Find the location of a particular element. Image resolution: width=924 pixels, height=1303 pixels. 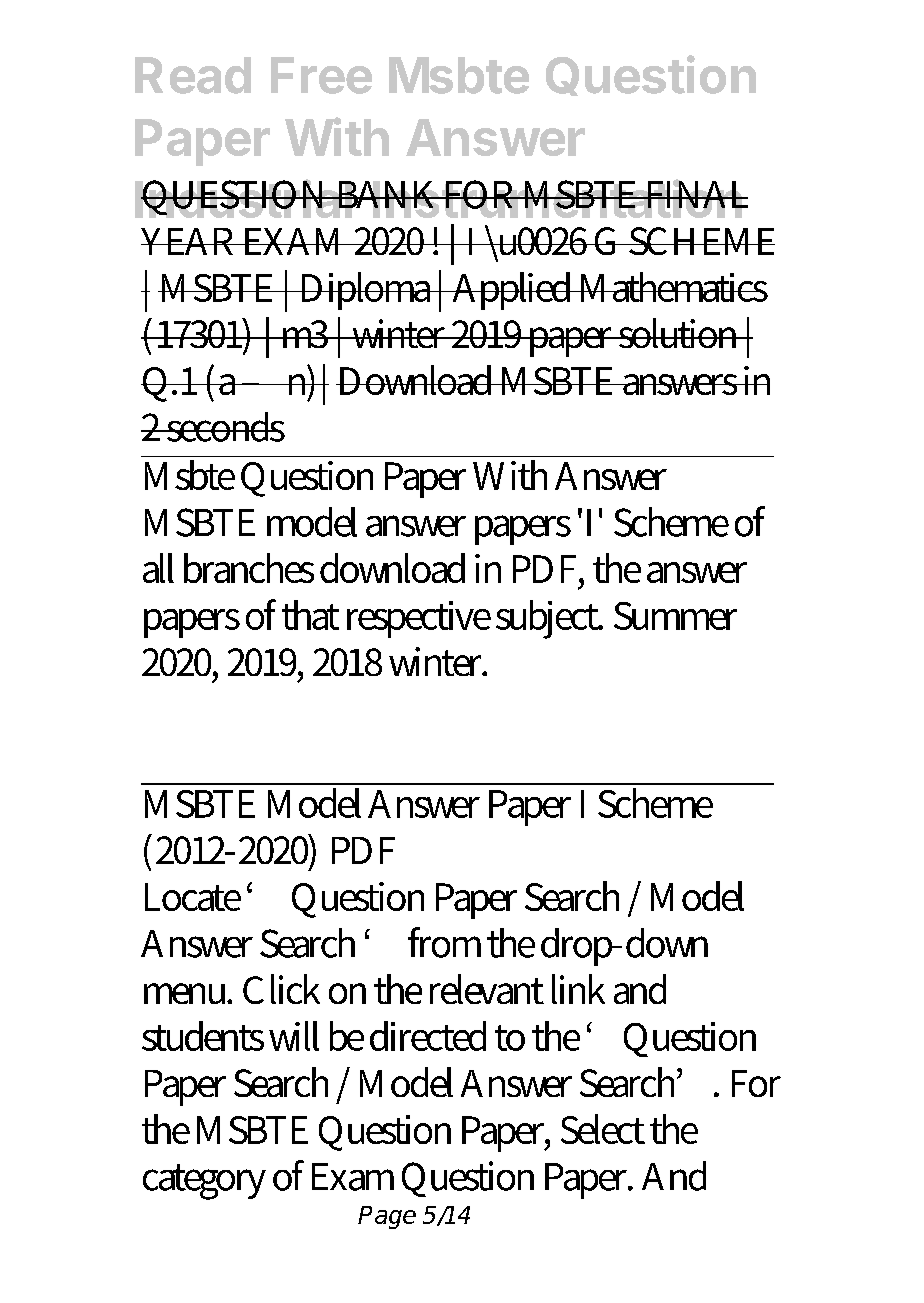

Page is located at coordinates (387, 1217).
